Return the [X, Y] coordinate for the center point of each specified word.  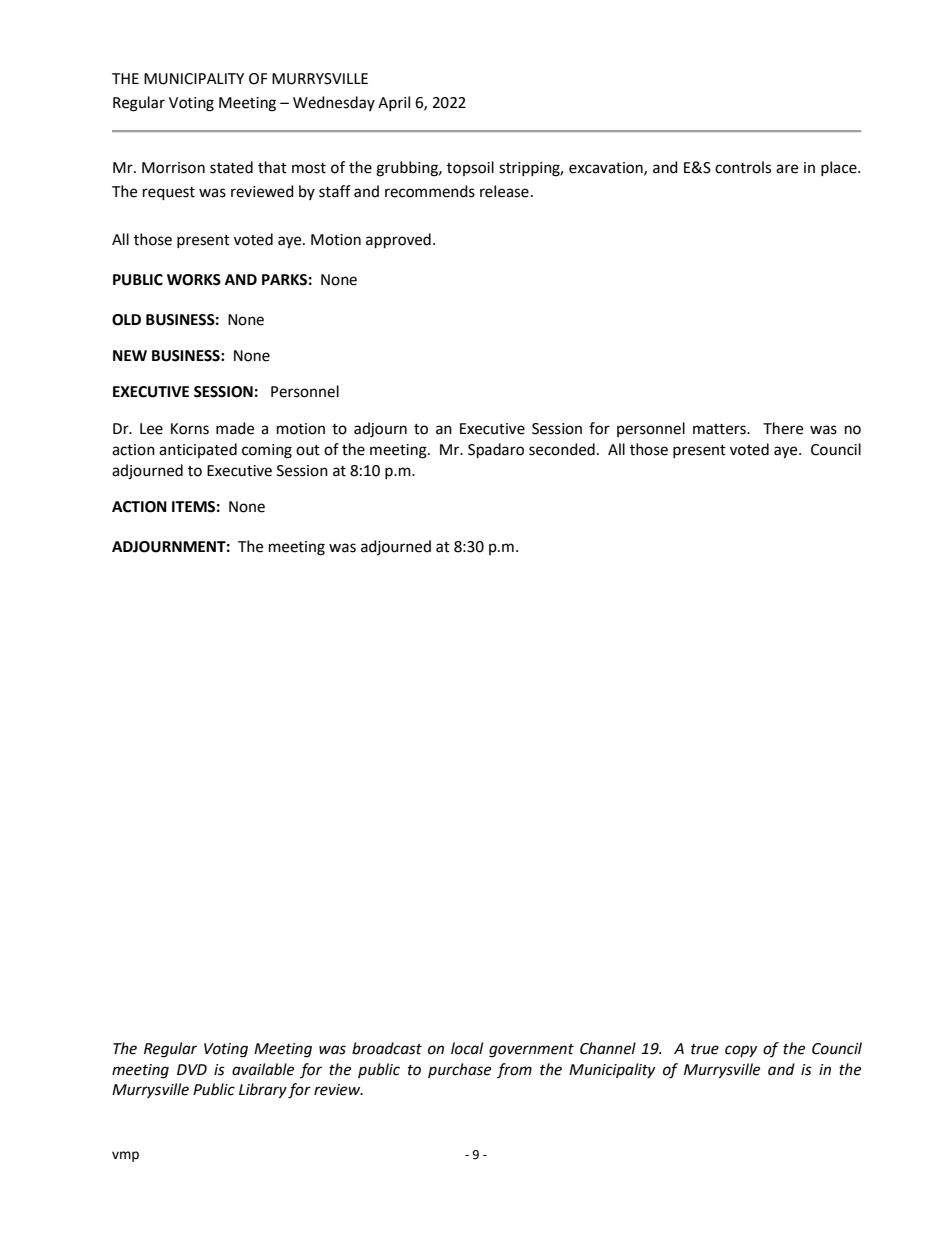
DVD [192, 1069]
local [467, 1048]
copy [741, 1051]
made [235, 428]
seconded [562, 449]
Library [263, 1091]
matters [720, 429]
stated [231, 167]
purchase [459, 1070]
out [308, 450]
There [783, 428]
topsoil [470, 168]
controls [743, 167]
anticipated [198, 450]
